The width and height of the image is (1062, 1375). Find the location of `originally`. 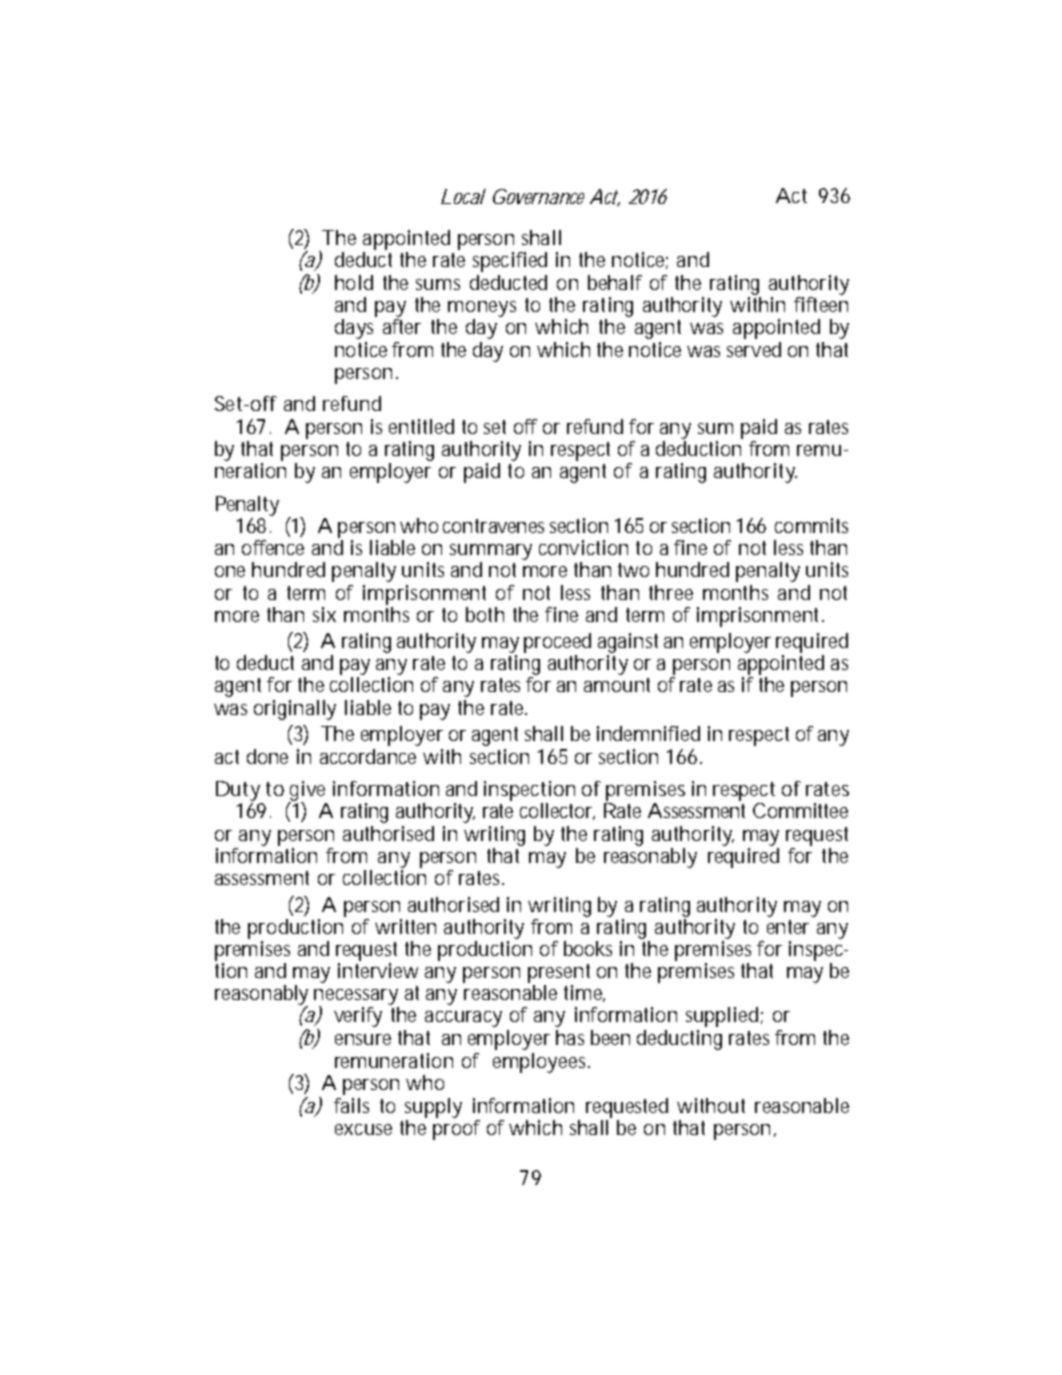

originally is located at coordinates (295, 710).
